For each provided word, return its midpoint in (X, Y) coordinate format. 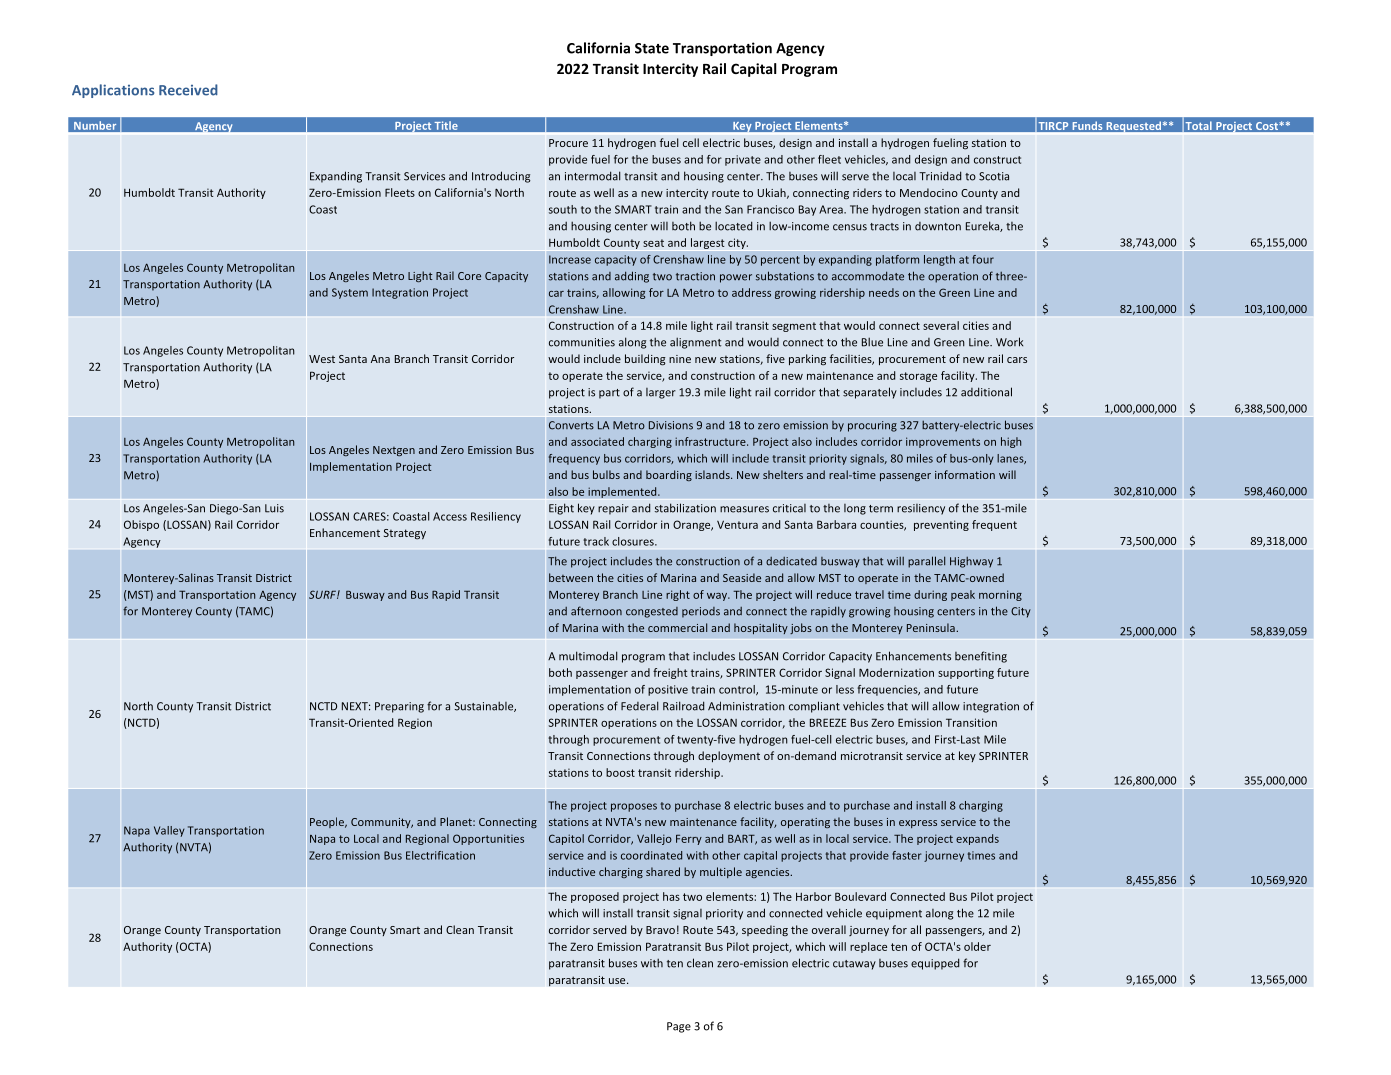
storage (918, 377)
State (652, 48)
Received (188, 90)
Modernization (896, 672)
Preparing (399, 707)
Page (679, 1027)
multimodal (588, 656)
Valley (169, 831)
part (609, 394)
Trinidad (940, 176)
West (322, 359)
